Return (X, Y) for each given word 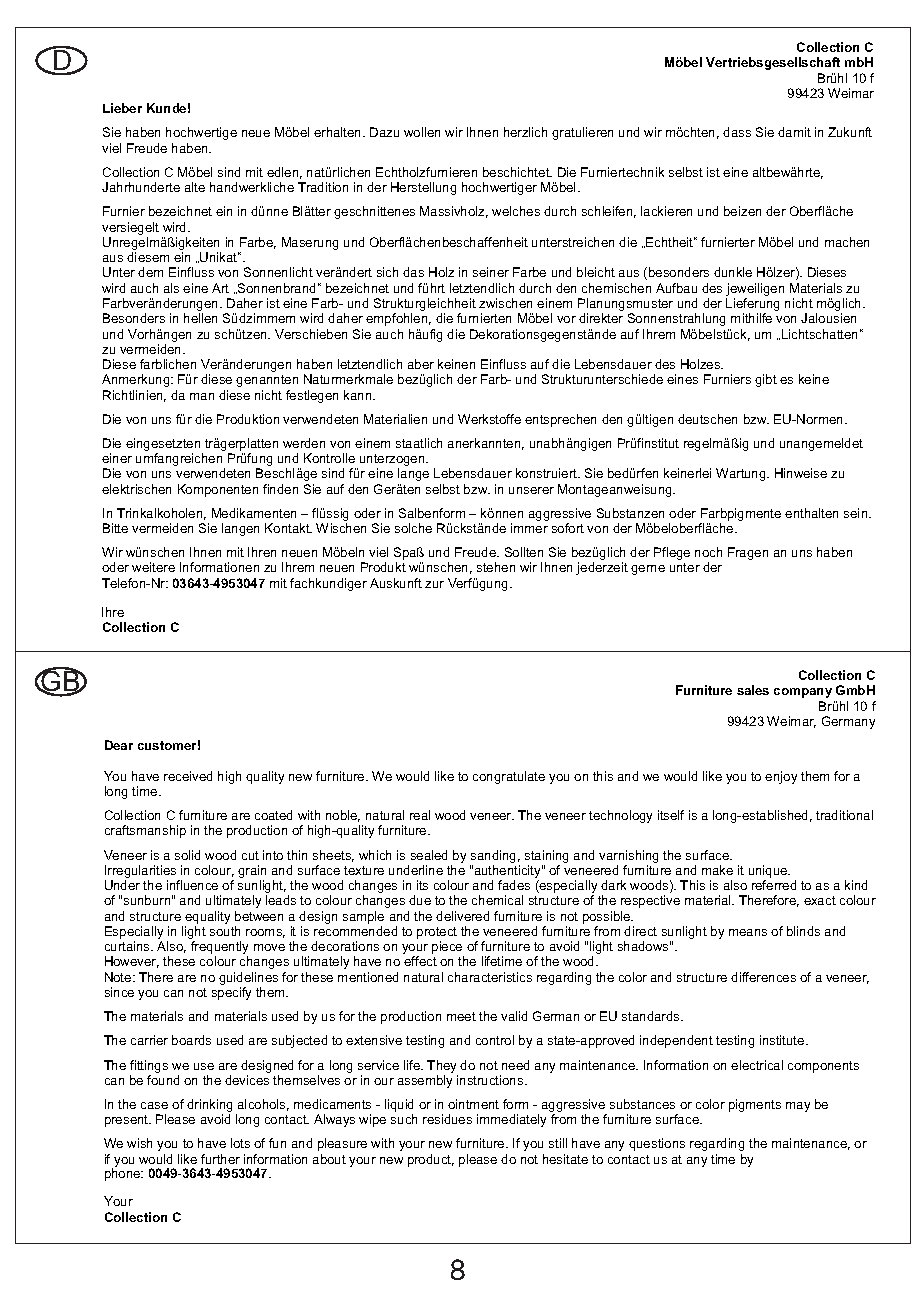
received (188, 776)
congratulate (509, 777)
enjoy (781, 777)
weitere (153, 567)
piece (448, 949)
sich (387, 272)
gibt (766, 380)
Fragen (748, 553)
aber (421, 364)
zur (434, 584)
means (748, 932)
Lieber (122, 108)
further (220, 1159)
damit (794, 132)
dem (150, 272)
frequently (219, 949)
